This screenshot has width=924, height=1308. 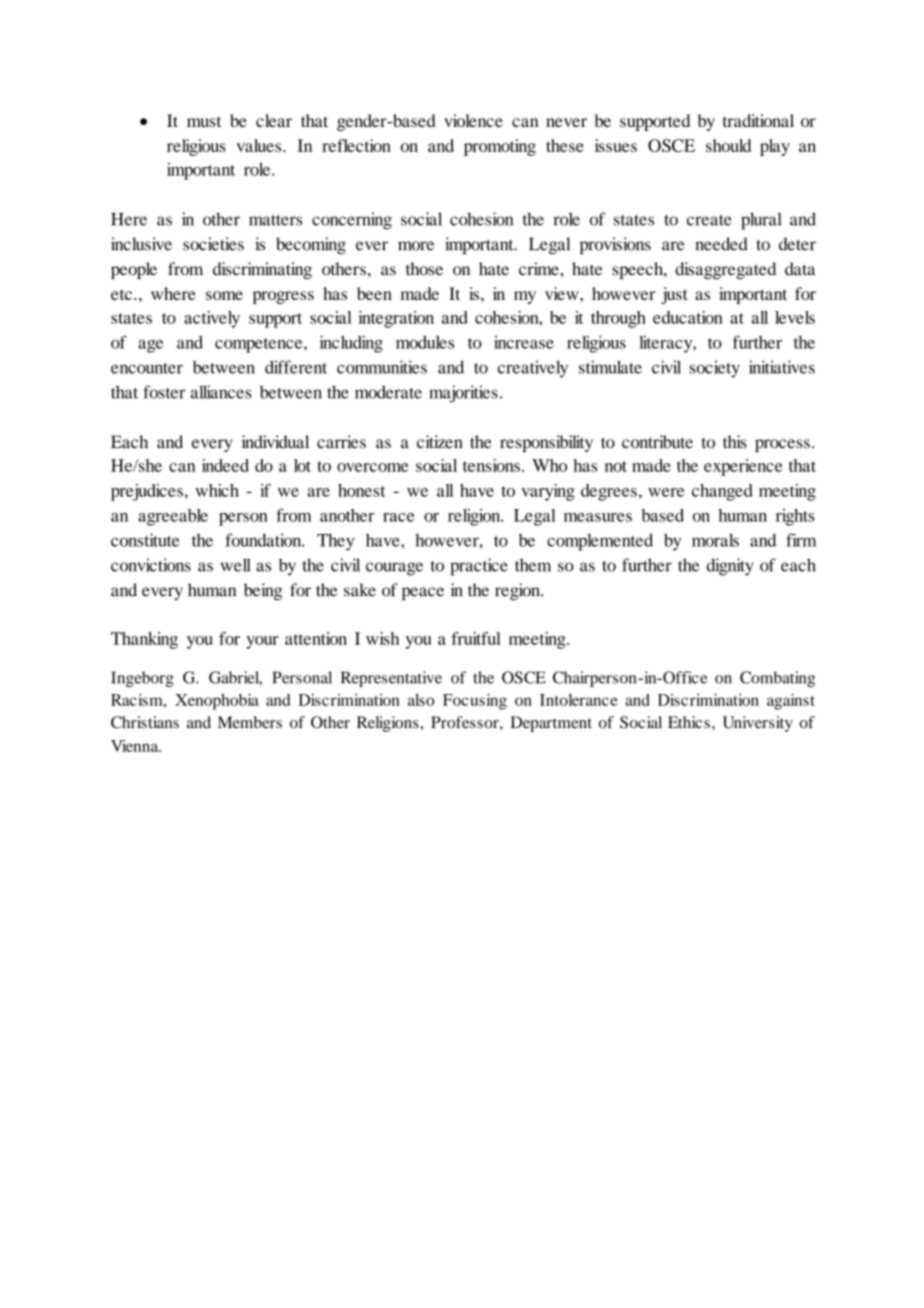 I want to click on should, so click(x=728, y=145).
